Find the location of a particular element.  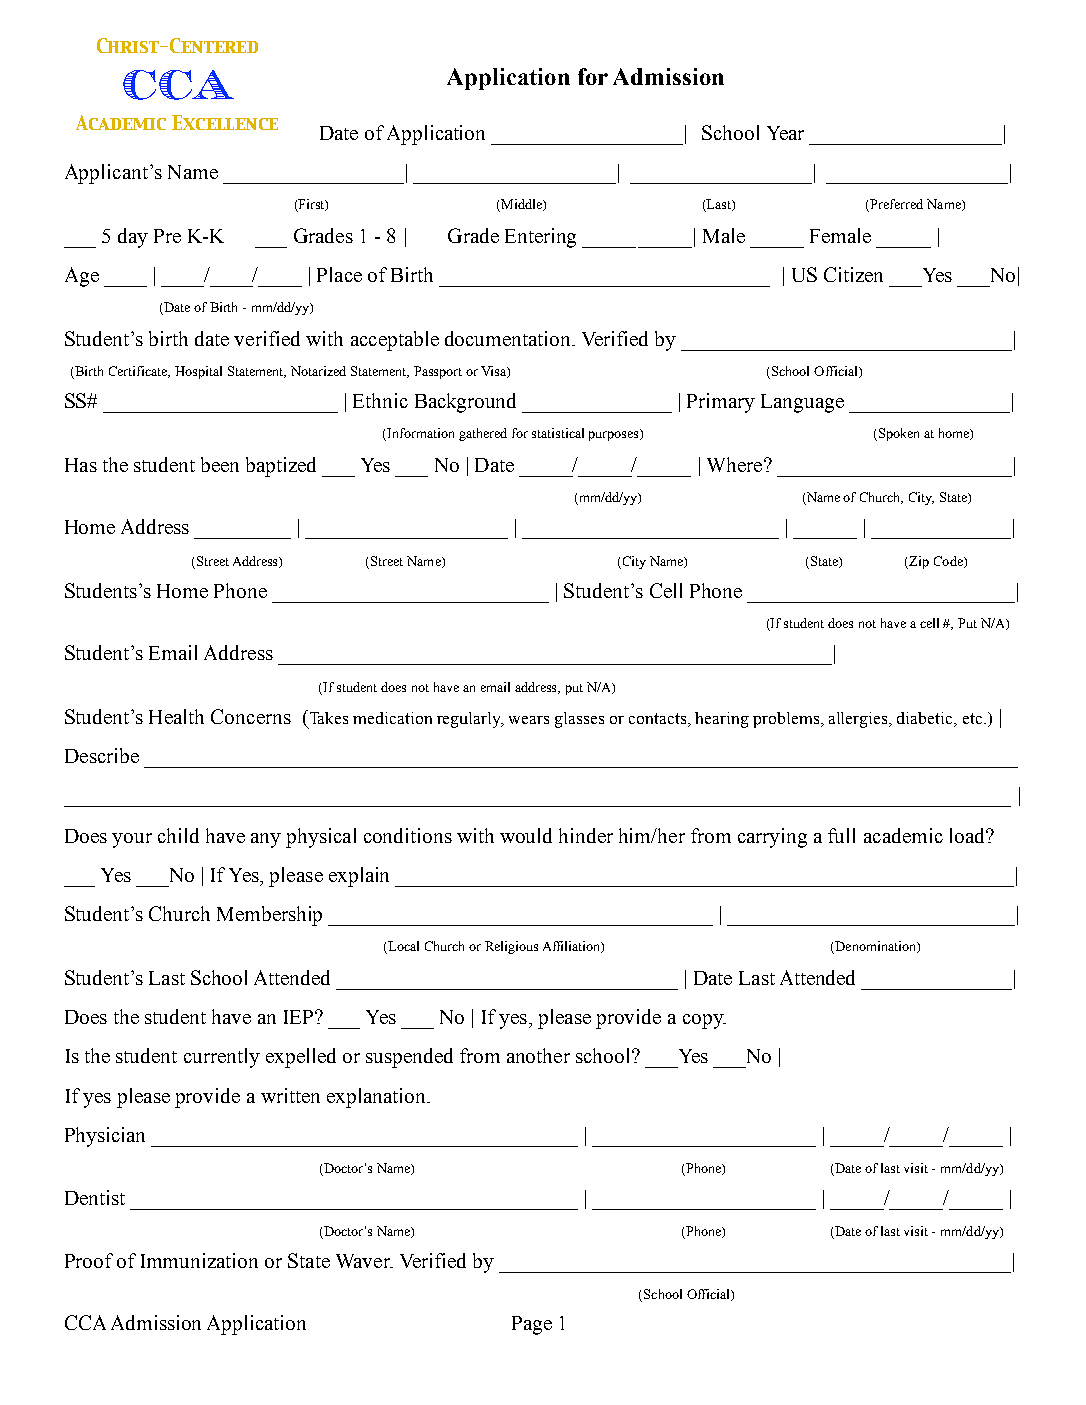

Health is located at coordinates (176, 716).
